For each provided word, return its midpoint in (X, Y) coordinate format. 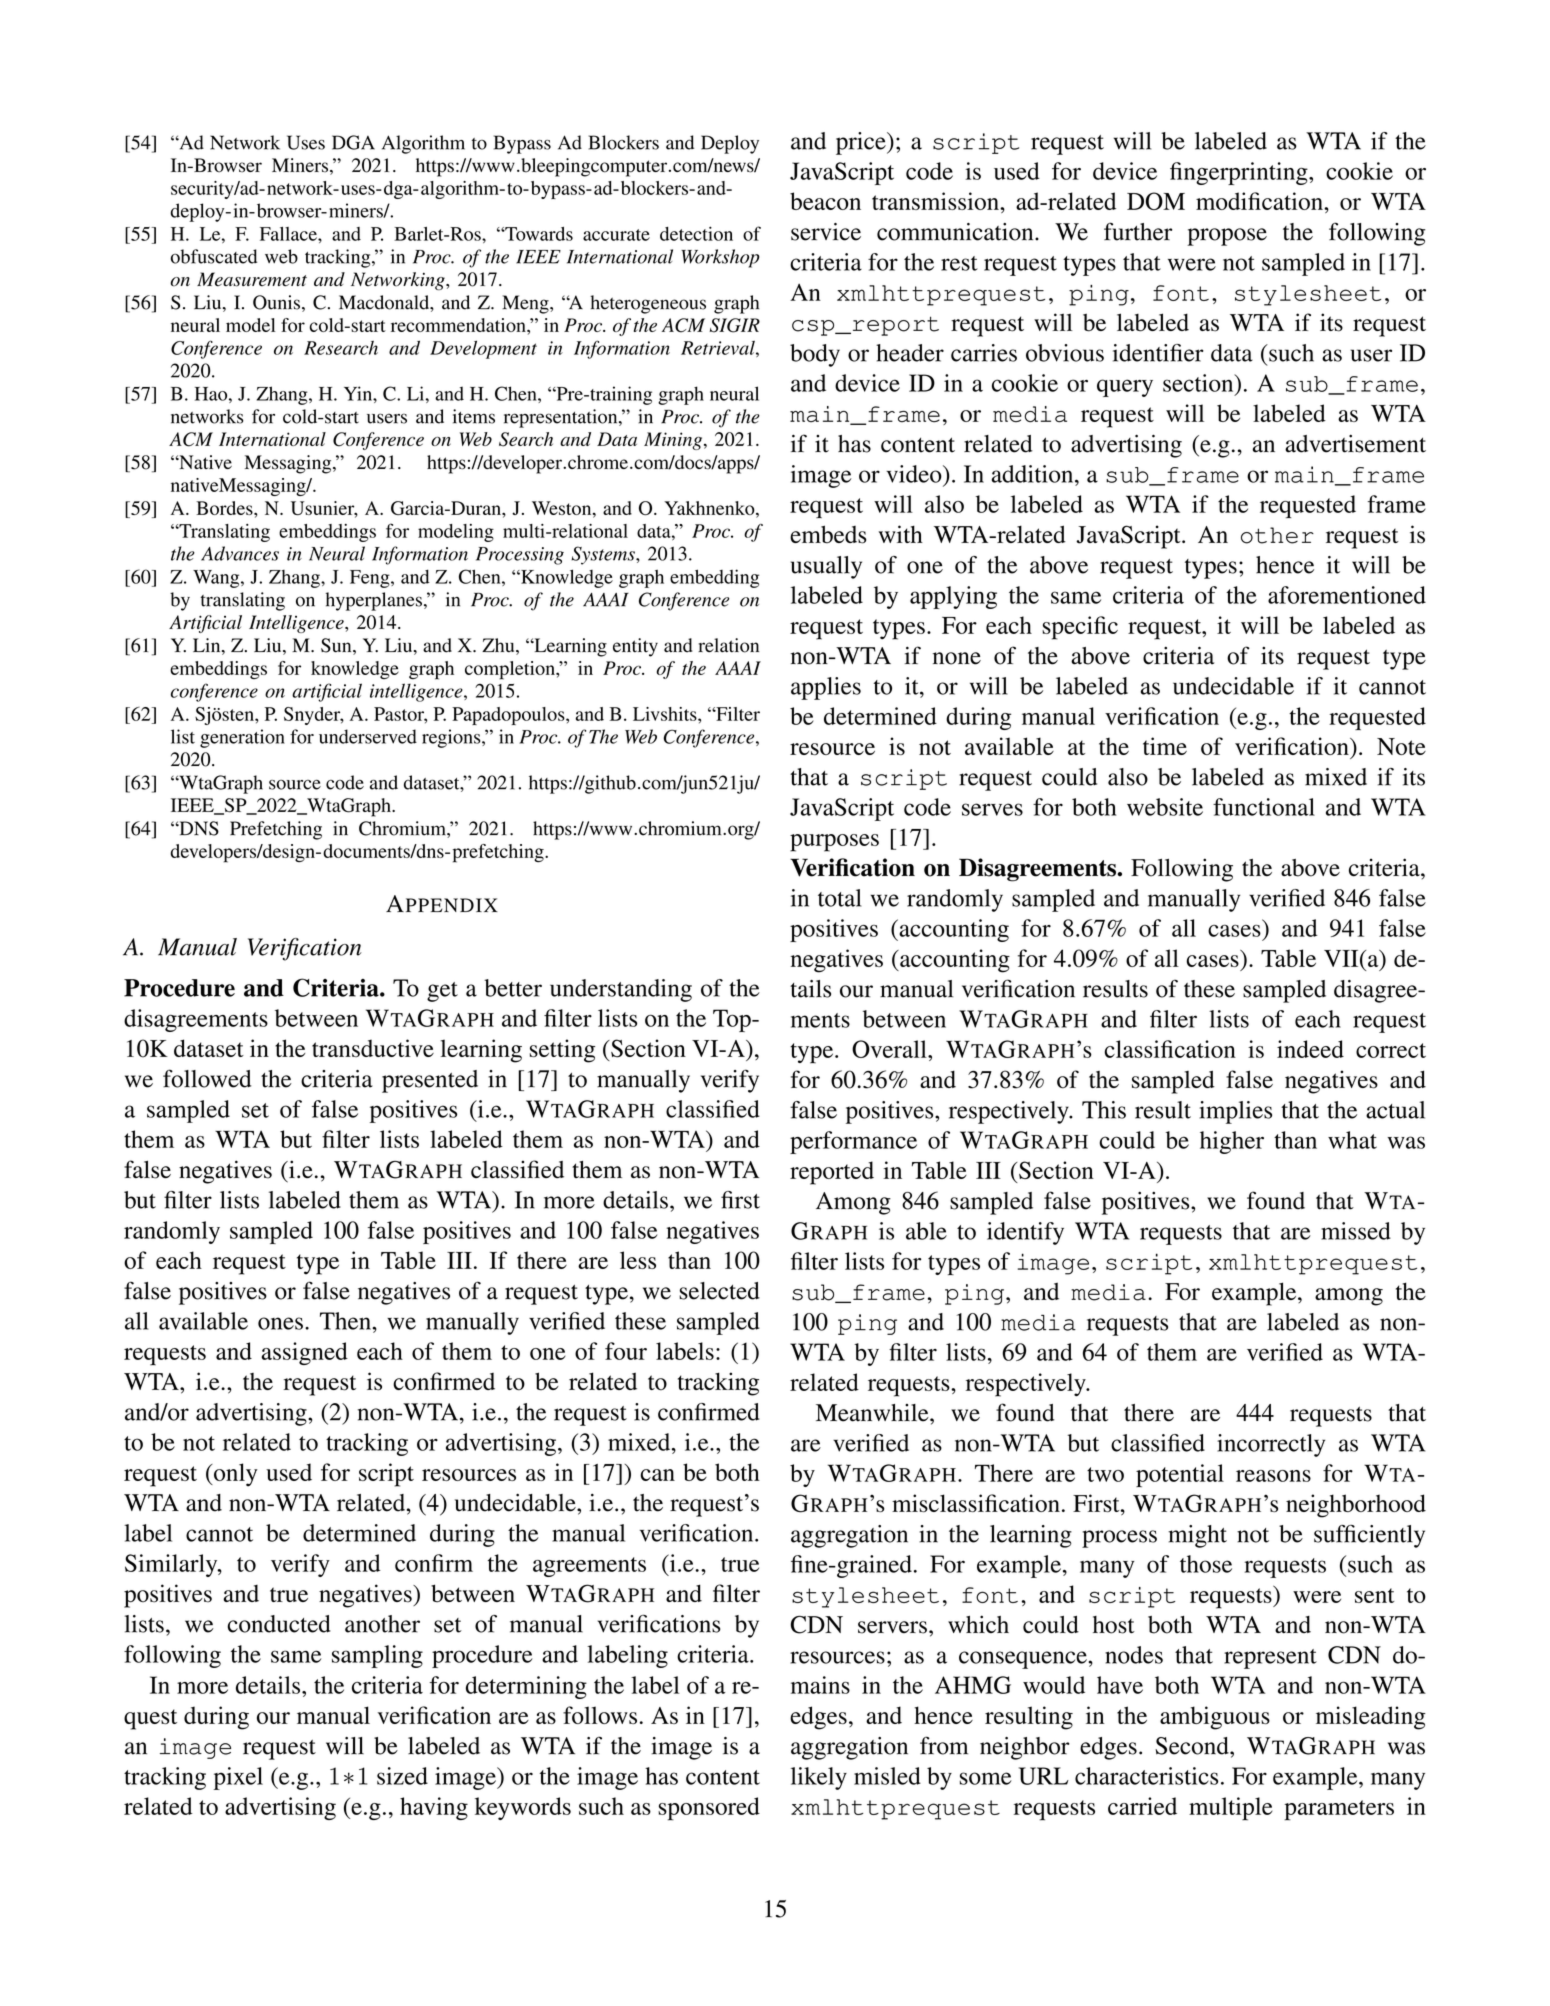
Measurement (252, 279)
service (826, 232)
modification (1260, 201)
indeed (1310, 1049)
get (442, 992)
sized (402, 1776)
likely (819, 1778)
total (840, 898)
